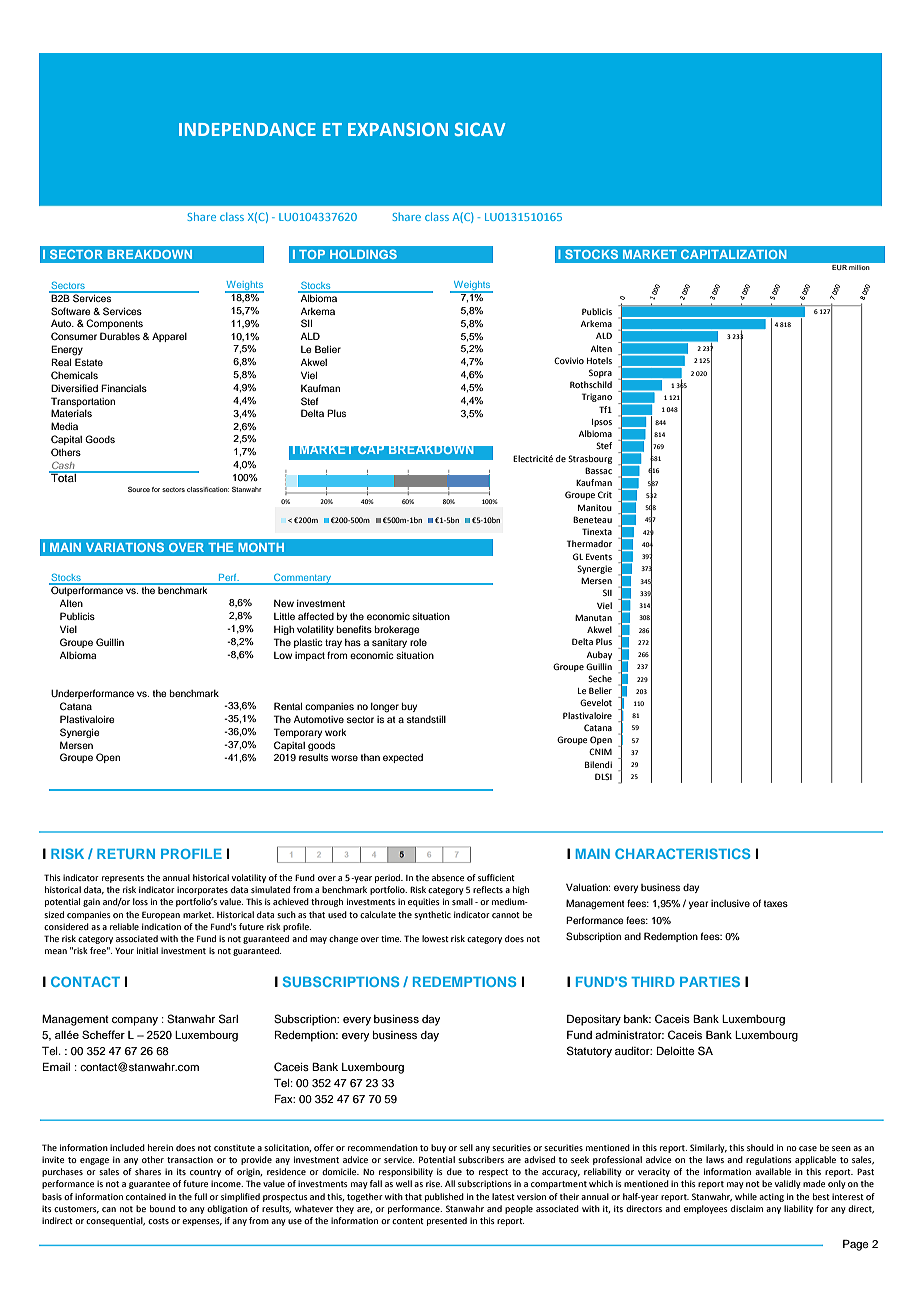 The image size is (924, 1308). I want to click on Hotels, so click(599, 360).
